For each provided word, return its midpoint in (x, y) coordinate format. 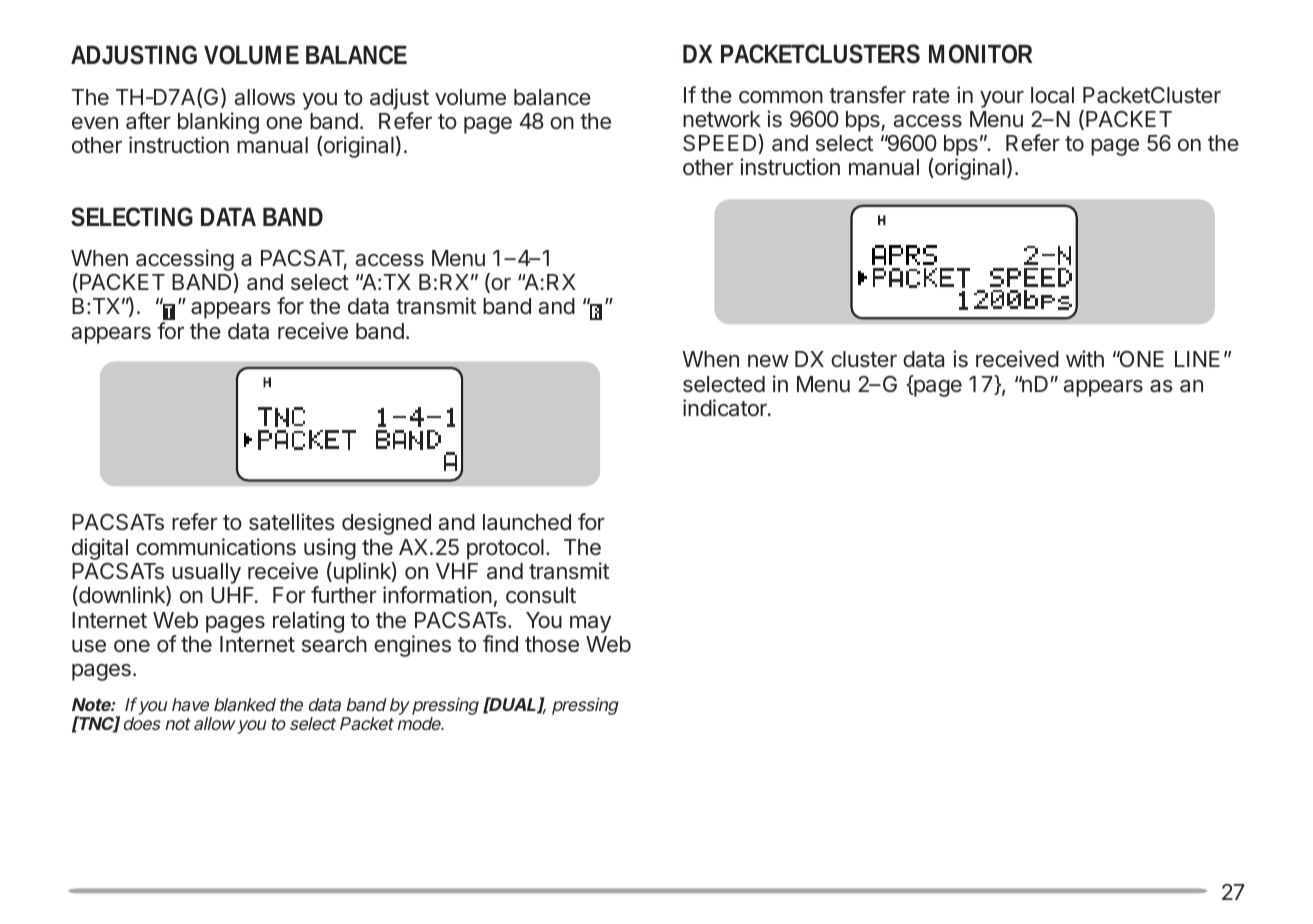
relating (308, 622)
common (781, 97)
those (552, 644)
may (590, 624)
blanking (218, 124)
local (1052, 95)
